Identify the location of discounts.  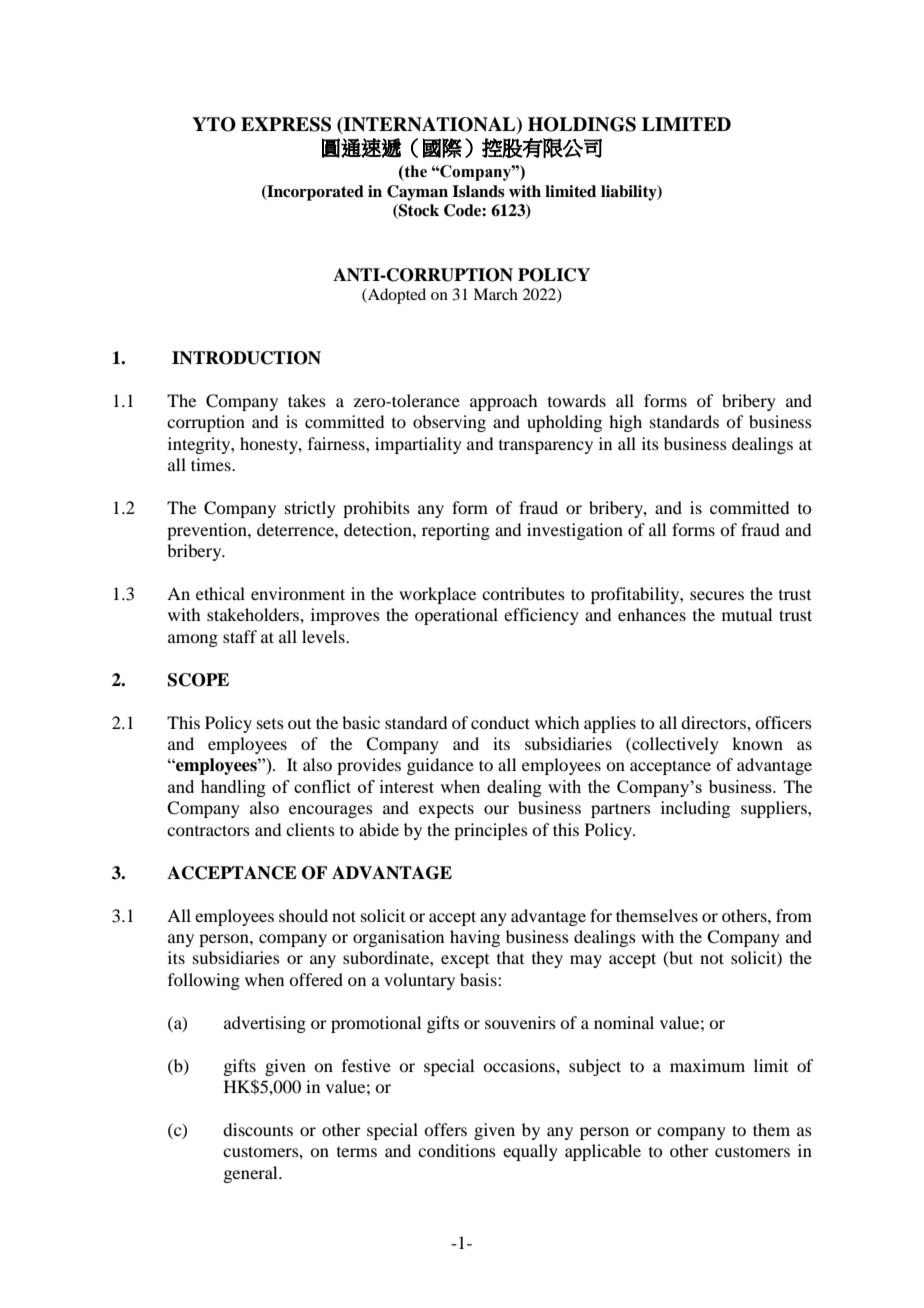
(258, 1129).
